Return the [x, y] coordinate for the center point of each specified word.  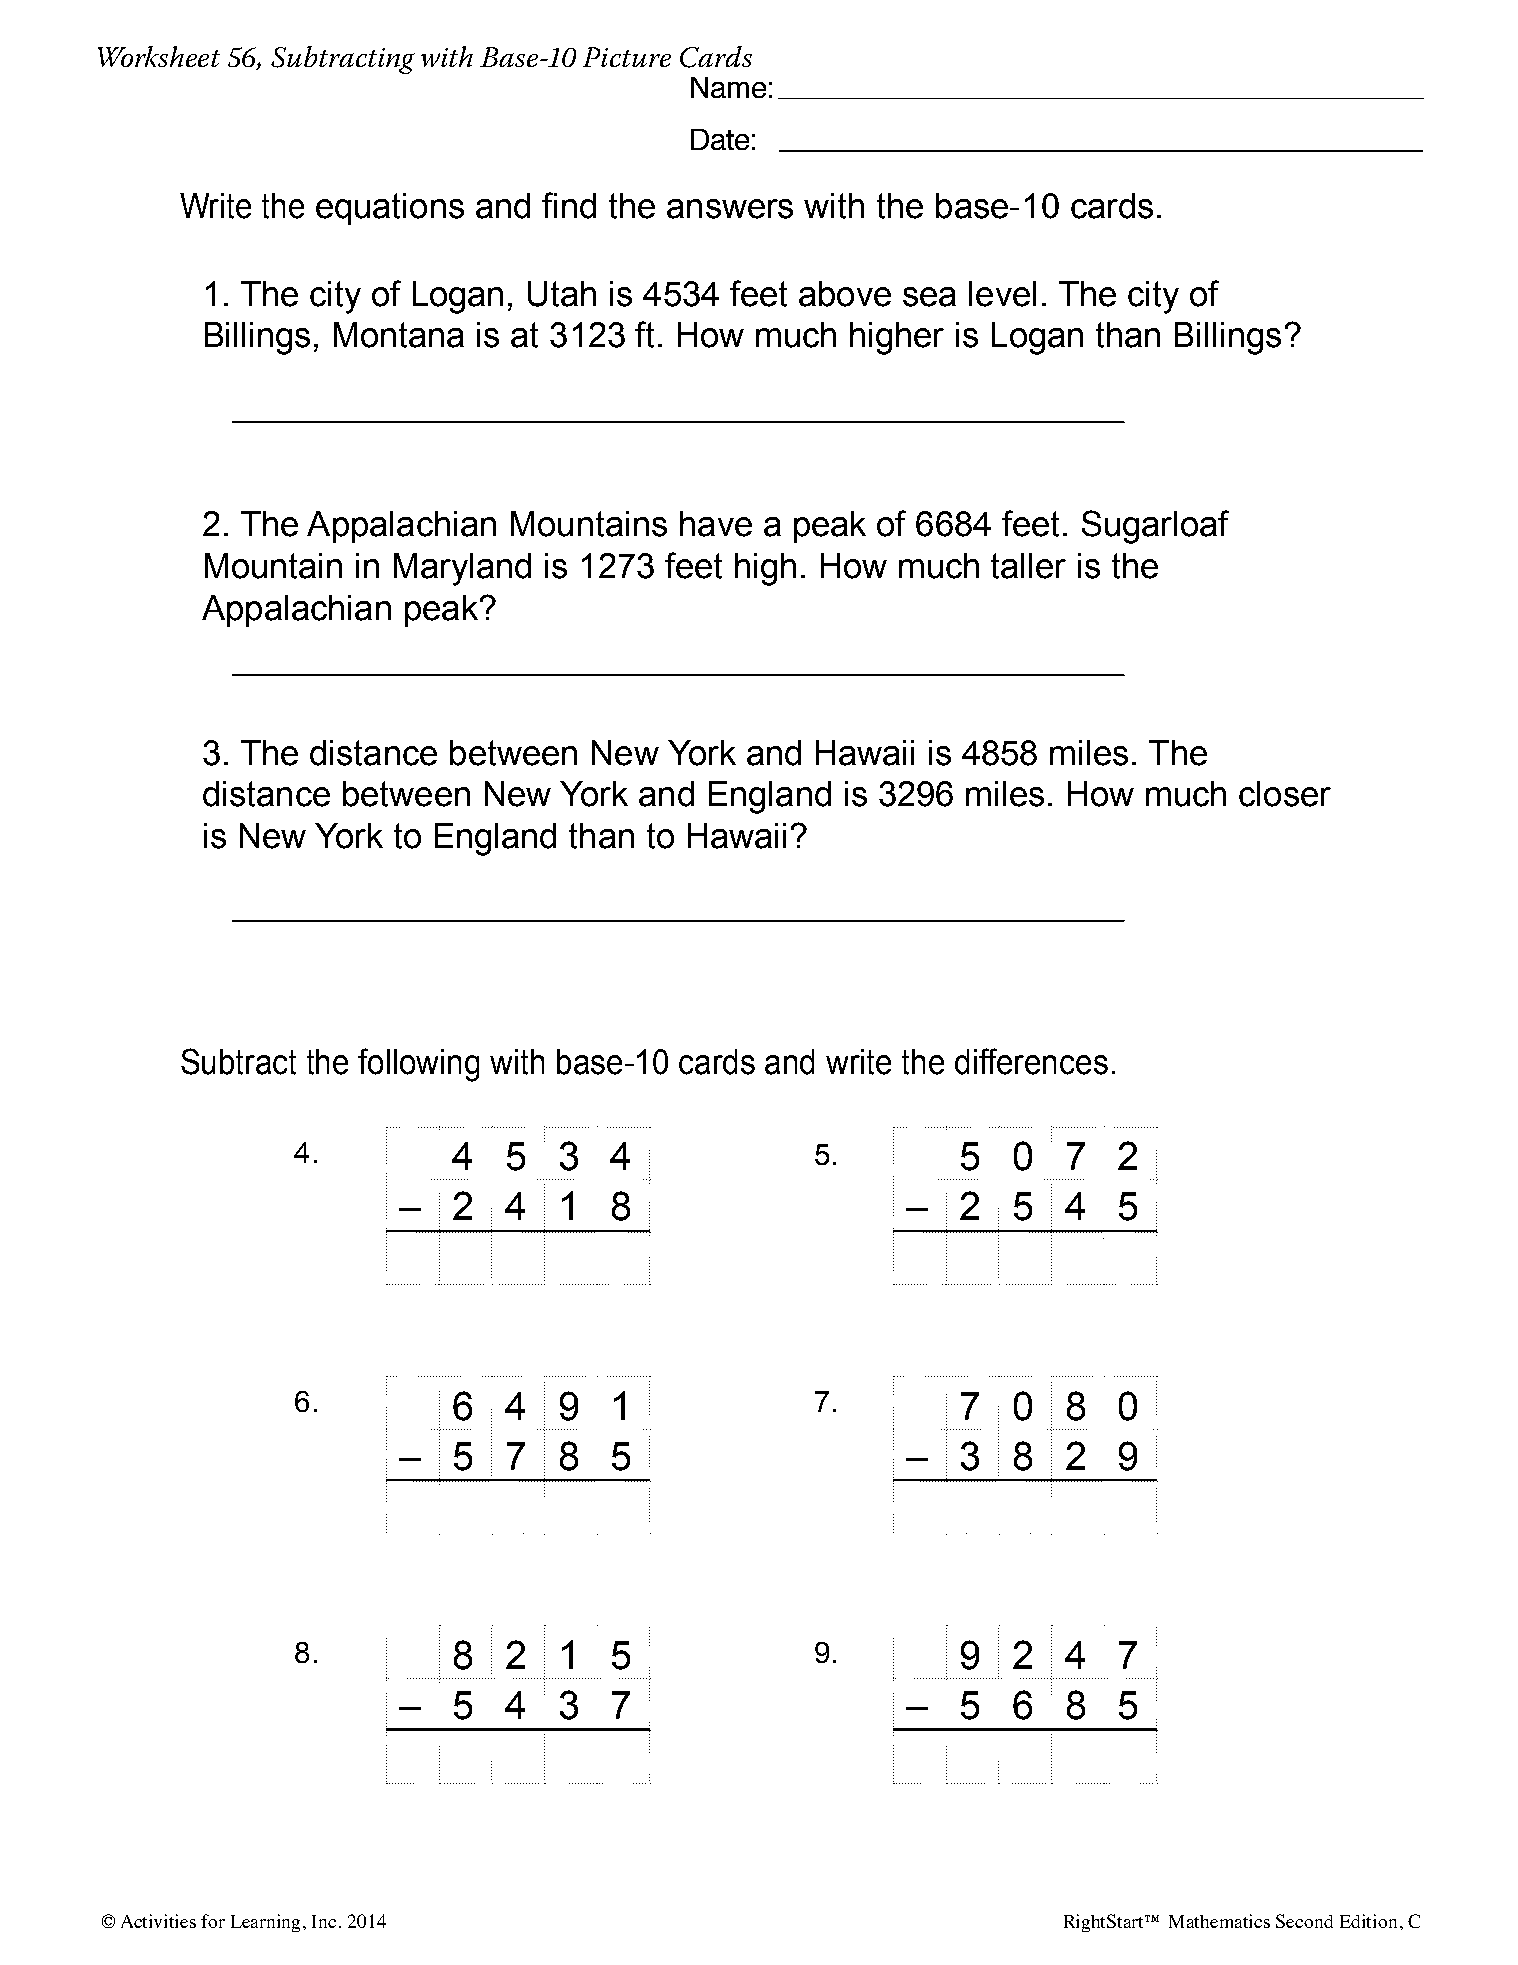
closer [1285, 794]
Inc [324, 1921]
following [418, 1065]
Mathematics [1219, 1921]
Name [728, 87]
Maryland [462, 569]
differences [1031, 1061]
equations [390, 209]
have [716, 524]
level [1002, 294]
